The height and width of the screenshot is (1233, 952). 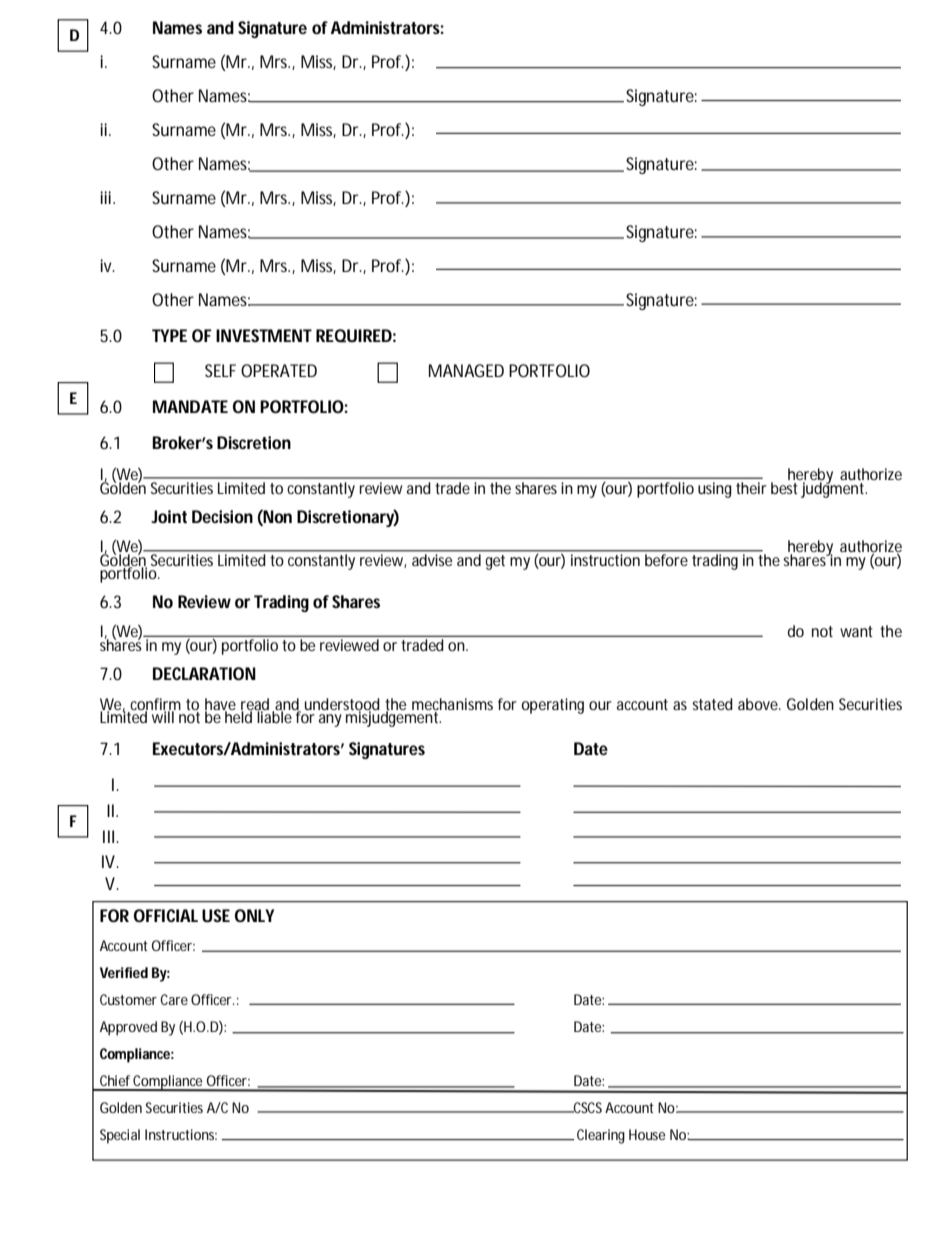 I want to click on Special, so click(x=120, y=1136).
